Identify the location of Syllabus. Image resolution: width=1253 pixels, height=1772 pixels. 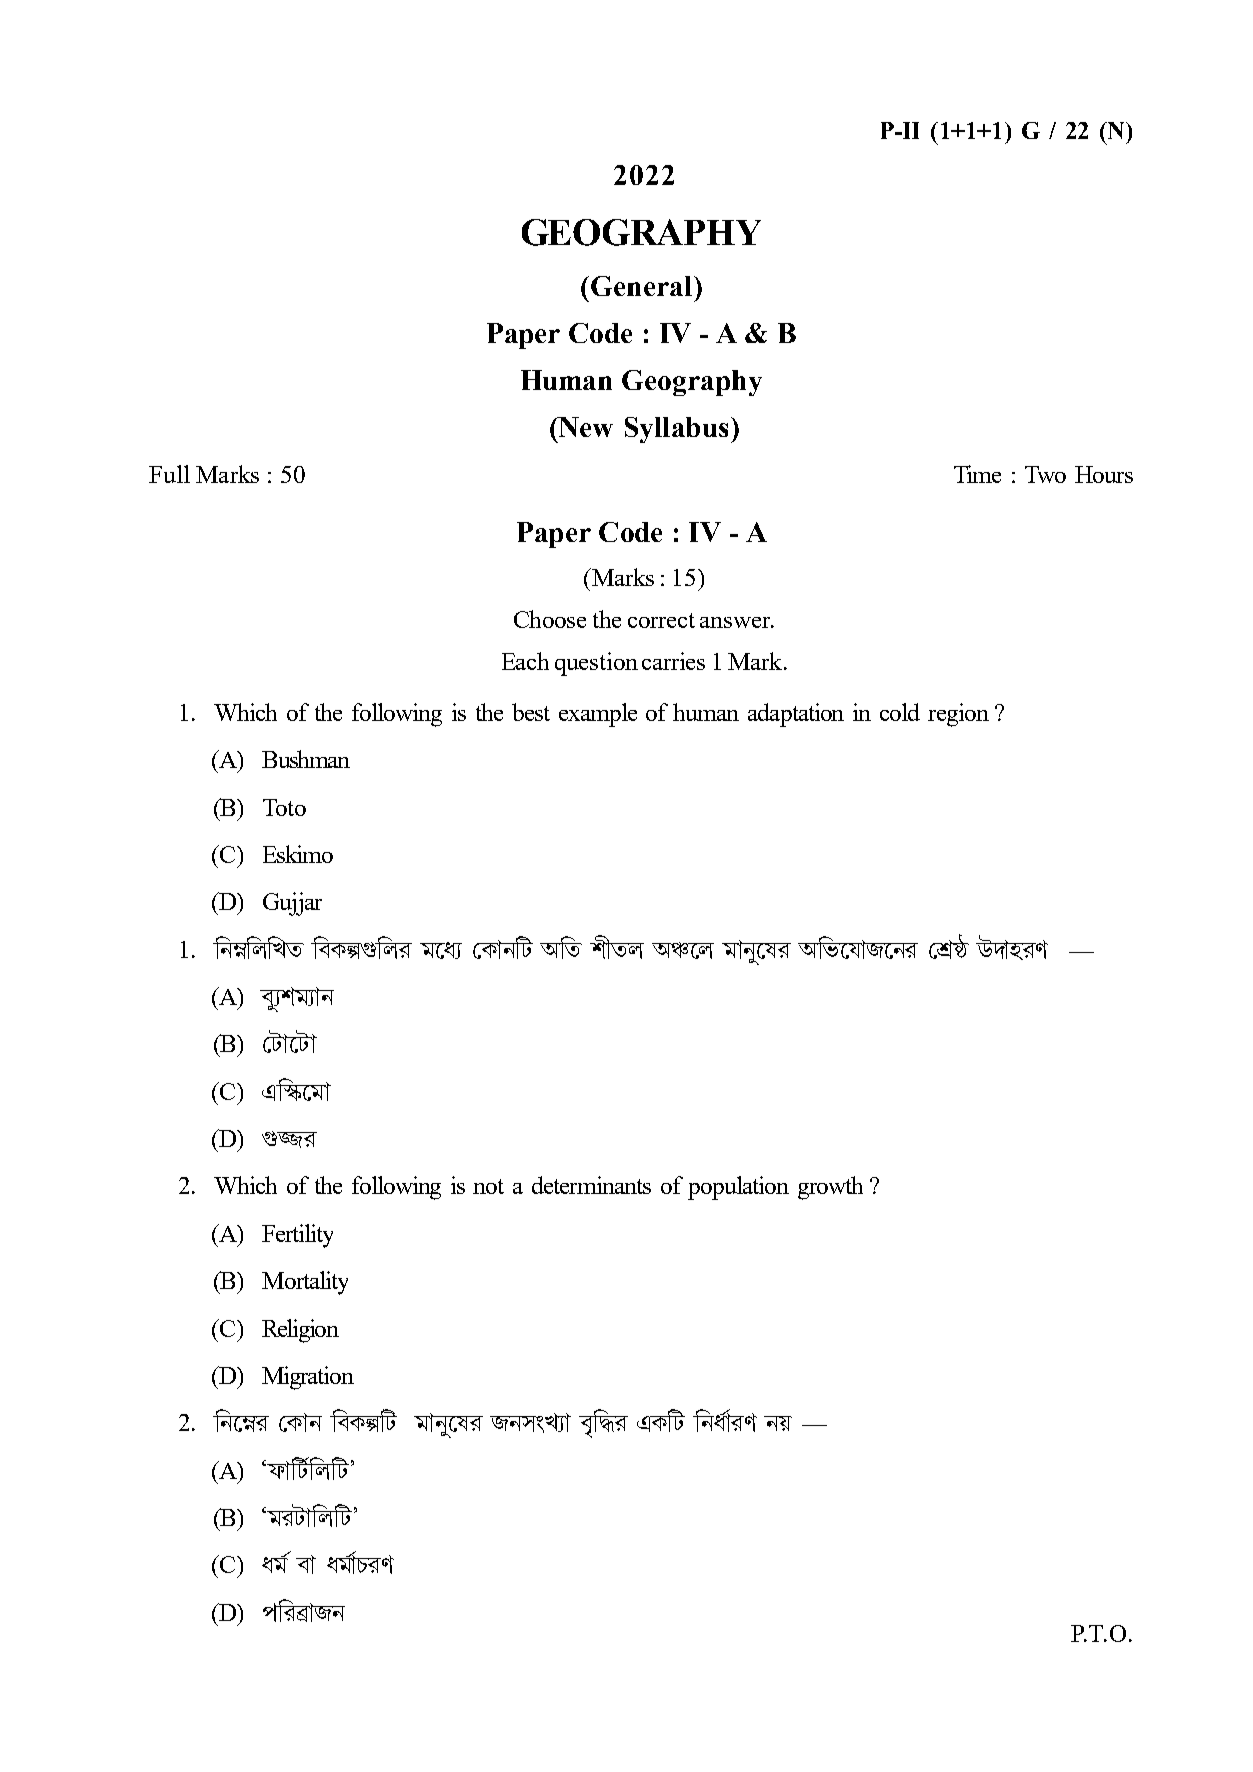
(676, 430).
